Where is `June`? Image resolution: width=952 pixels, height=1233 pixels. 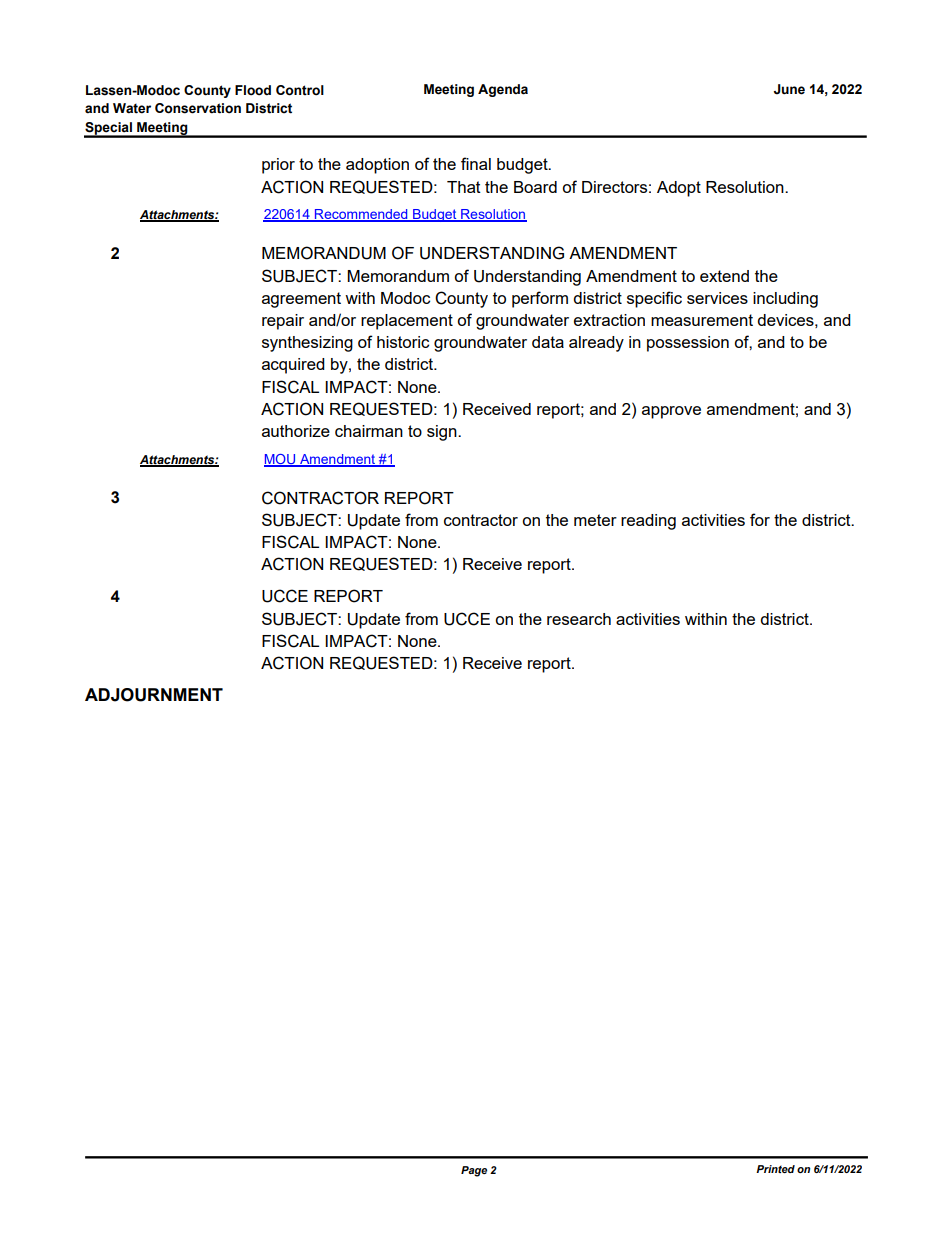
June is located at coordinates (789, 89).
